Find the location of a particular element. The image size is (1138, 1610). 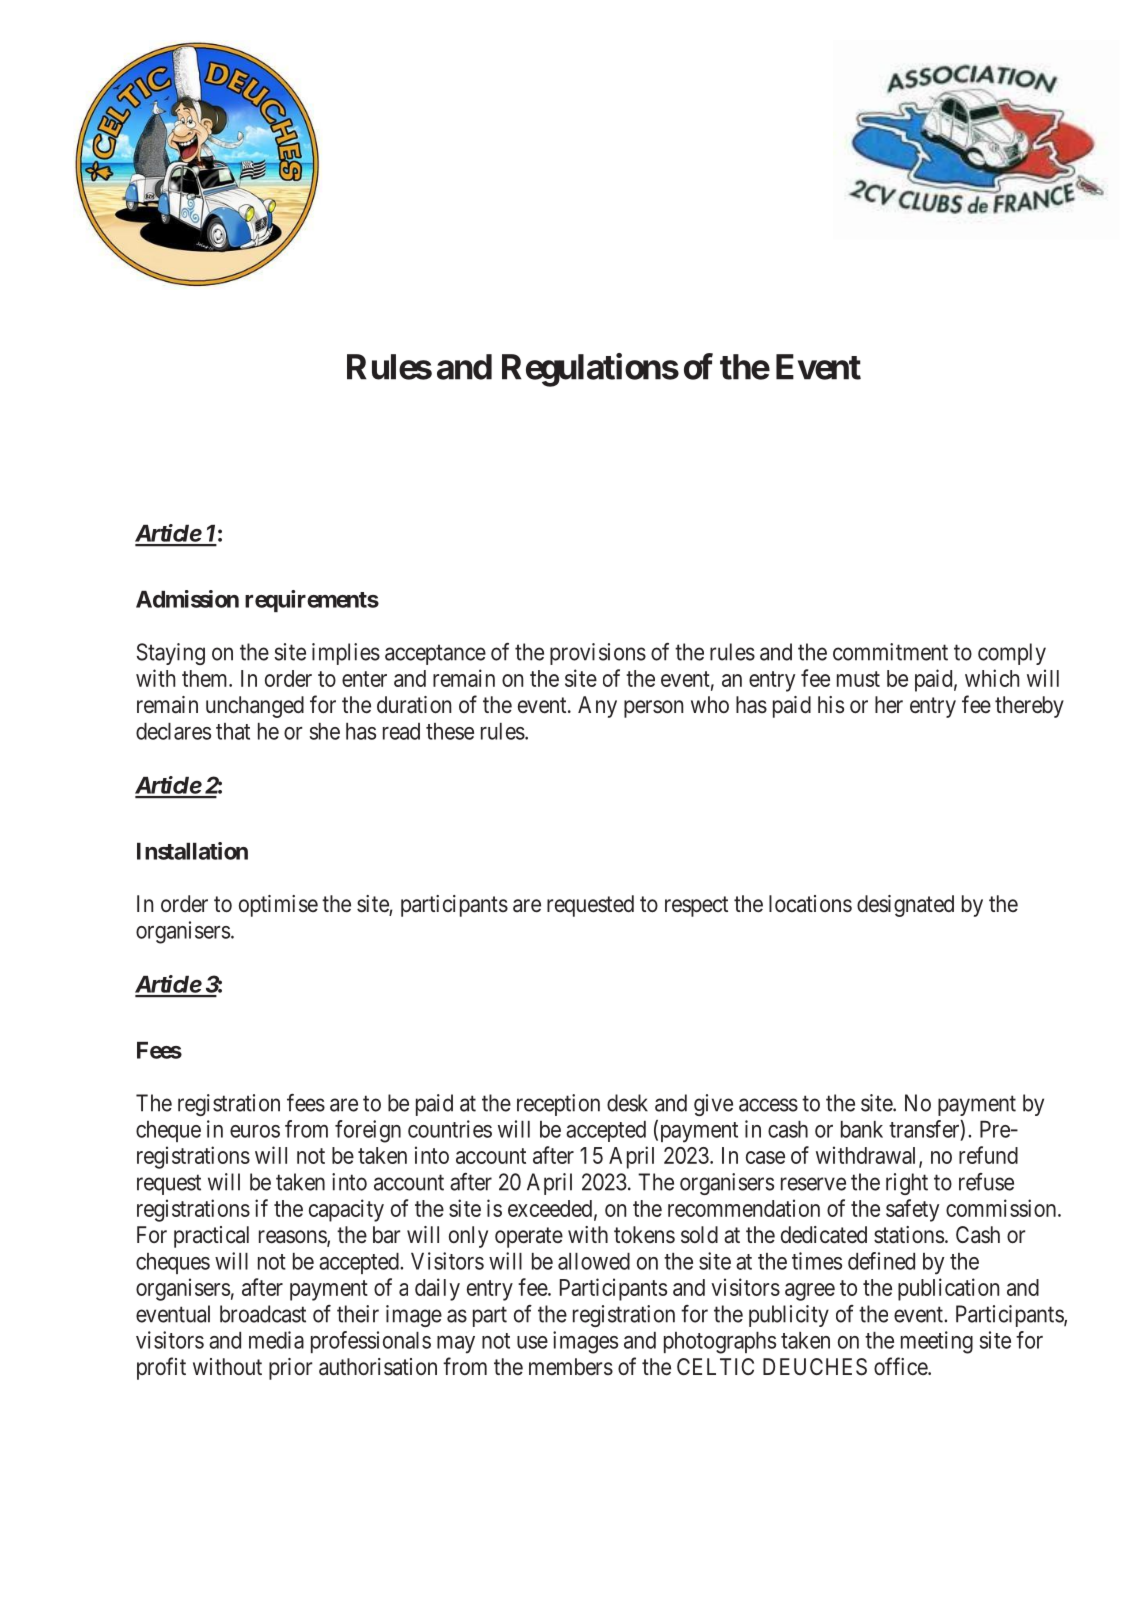

Installation is located at coordinates (192, 851).
